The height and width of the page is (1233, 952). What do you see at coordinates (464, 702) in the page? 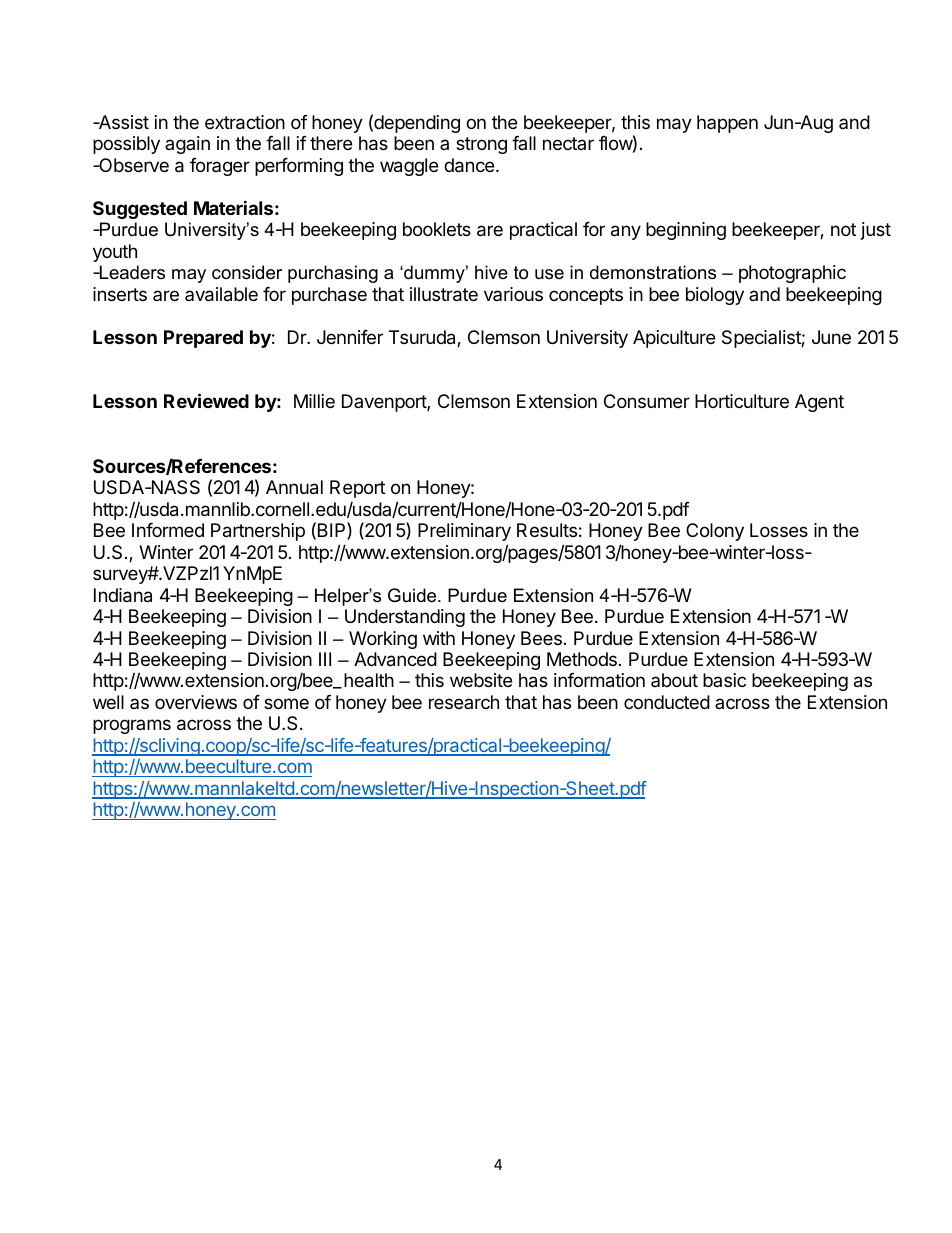
I see `research` at bounding box center [464, 702].
